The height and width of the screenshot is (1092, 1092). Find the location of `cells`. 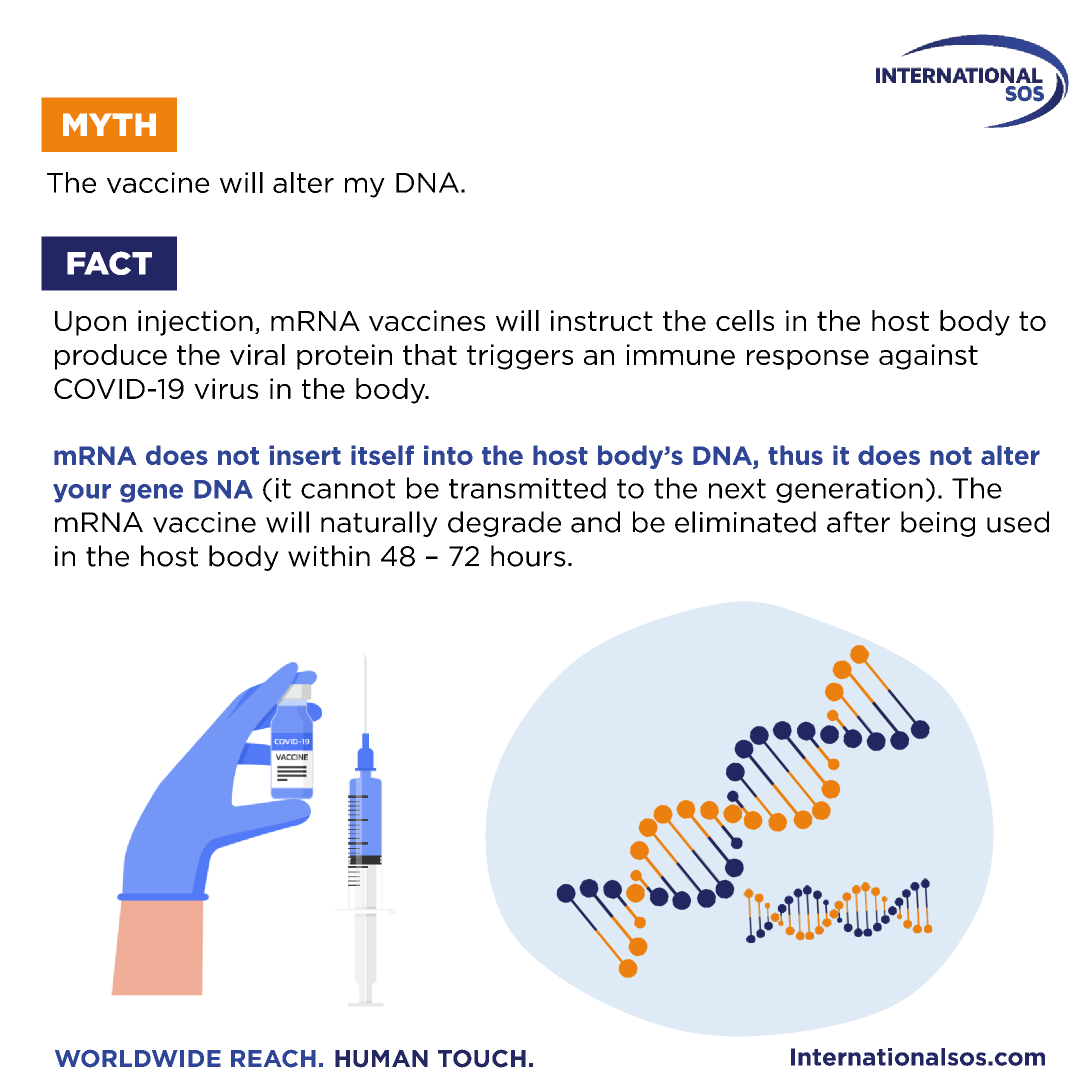

cells is located at coordinates (745, 320).
